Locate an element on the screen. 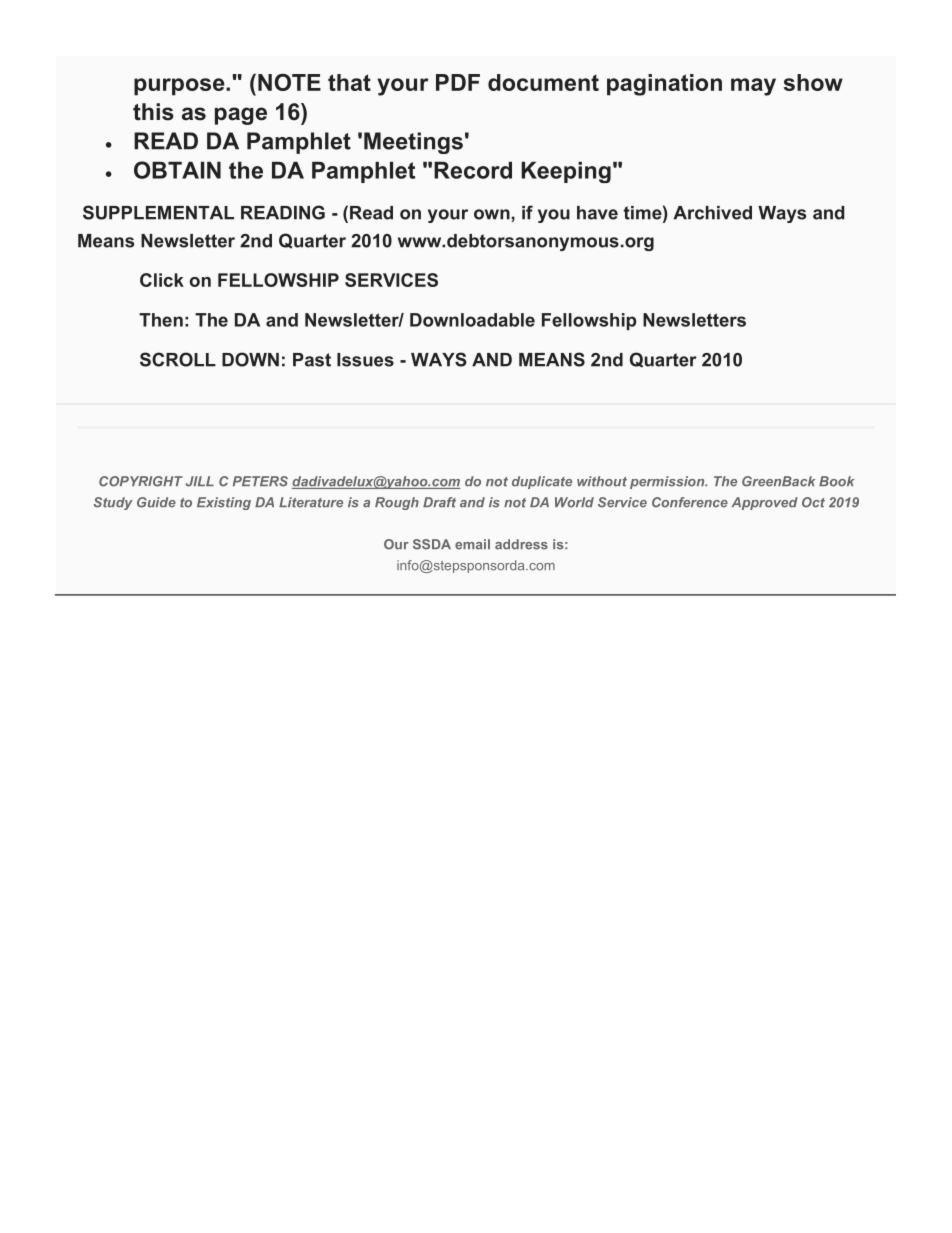  Existing is located at coordinates (224, 503).
